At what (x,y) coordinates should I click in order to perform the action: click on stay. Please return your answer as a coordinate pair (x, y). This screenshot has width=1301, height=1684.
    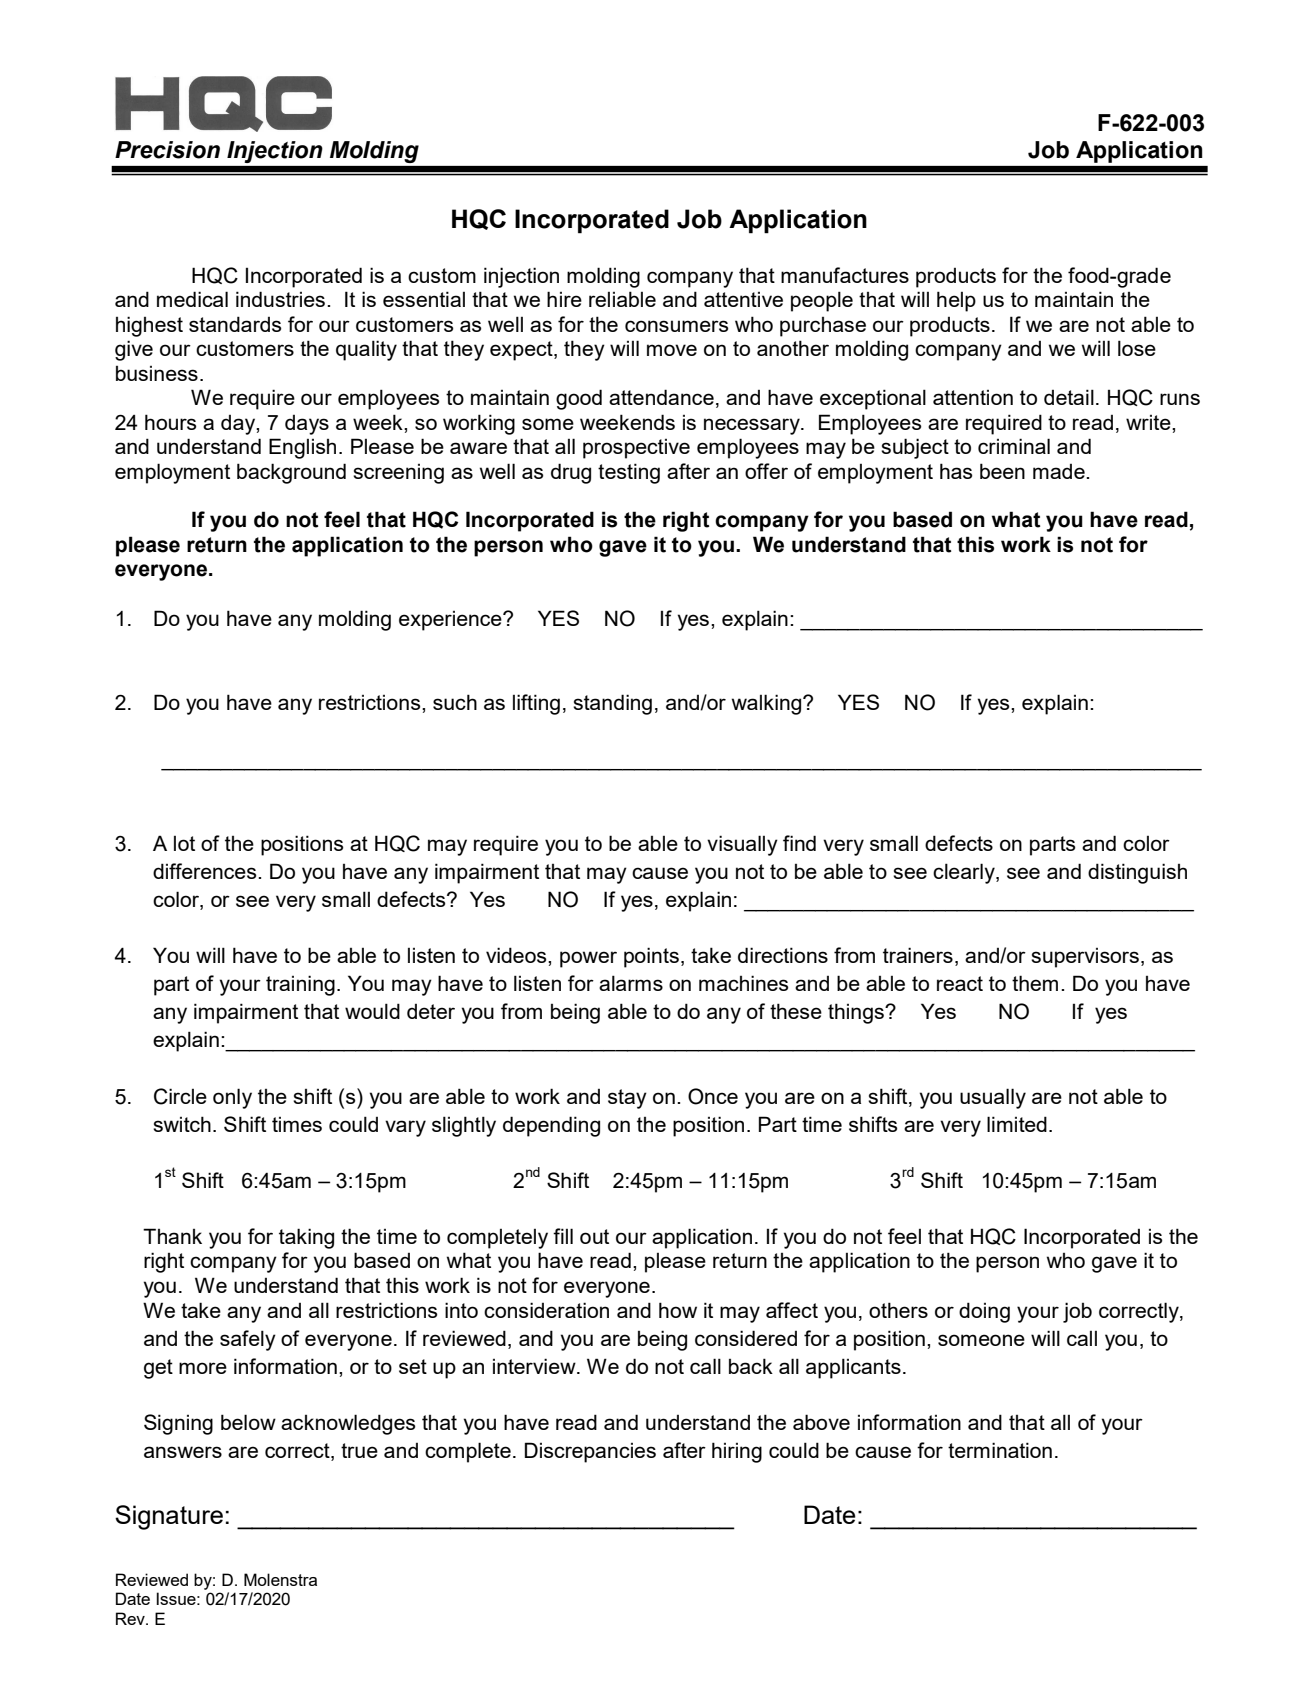
    Looking at the image, I should click on (627, 1099).
